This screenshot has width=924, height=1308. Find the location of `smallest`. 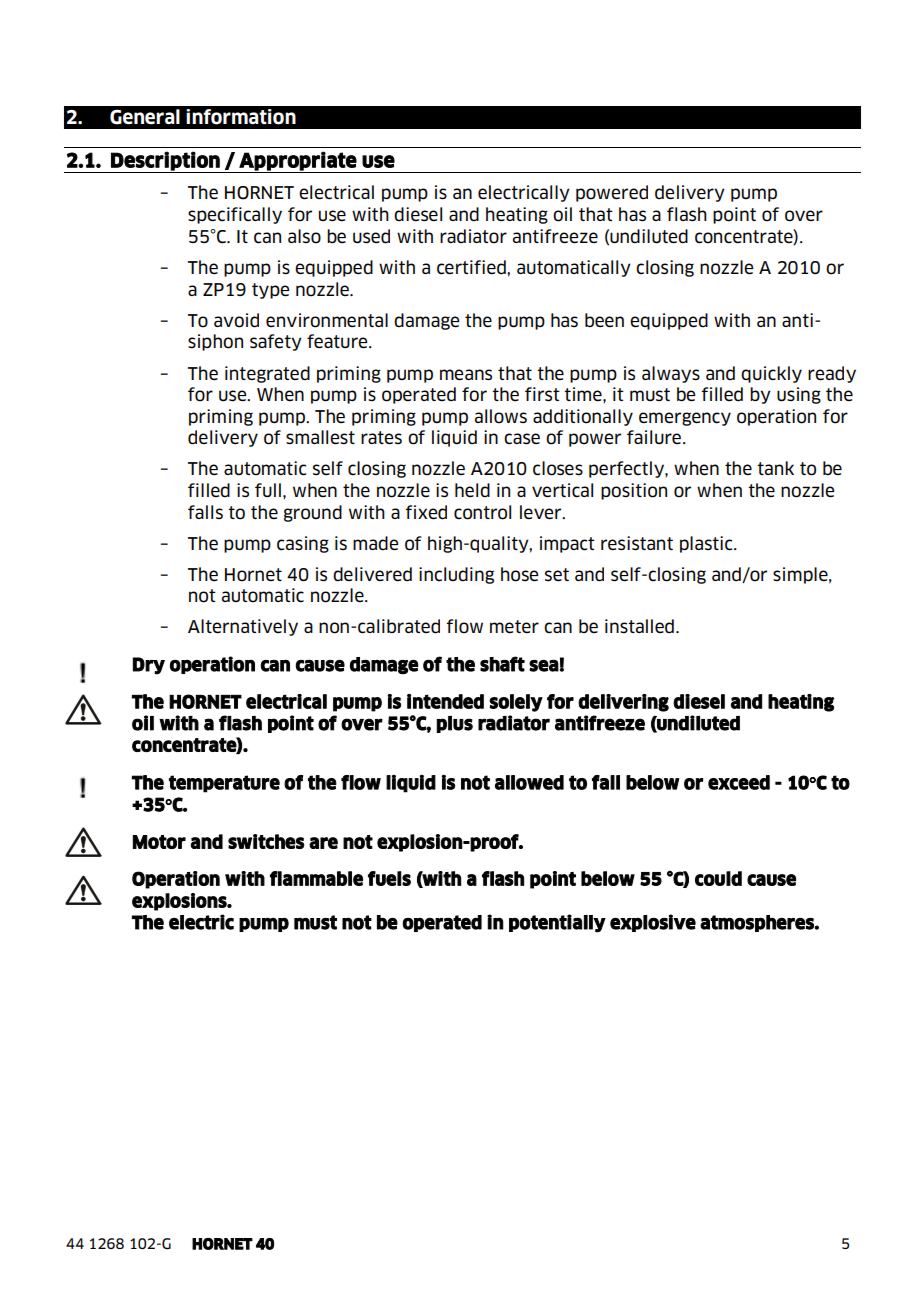

smallest is located at coordinates (320, 437).
